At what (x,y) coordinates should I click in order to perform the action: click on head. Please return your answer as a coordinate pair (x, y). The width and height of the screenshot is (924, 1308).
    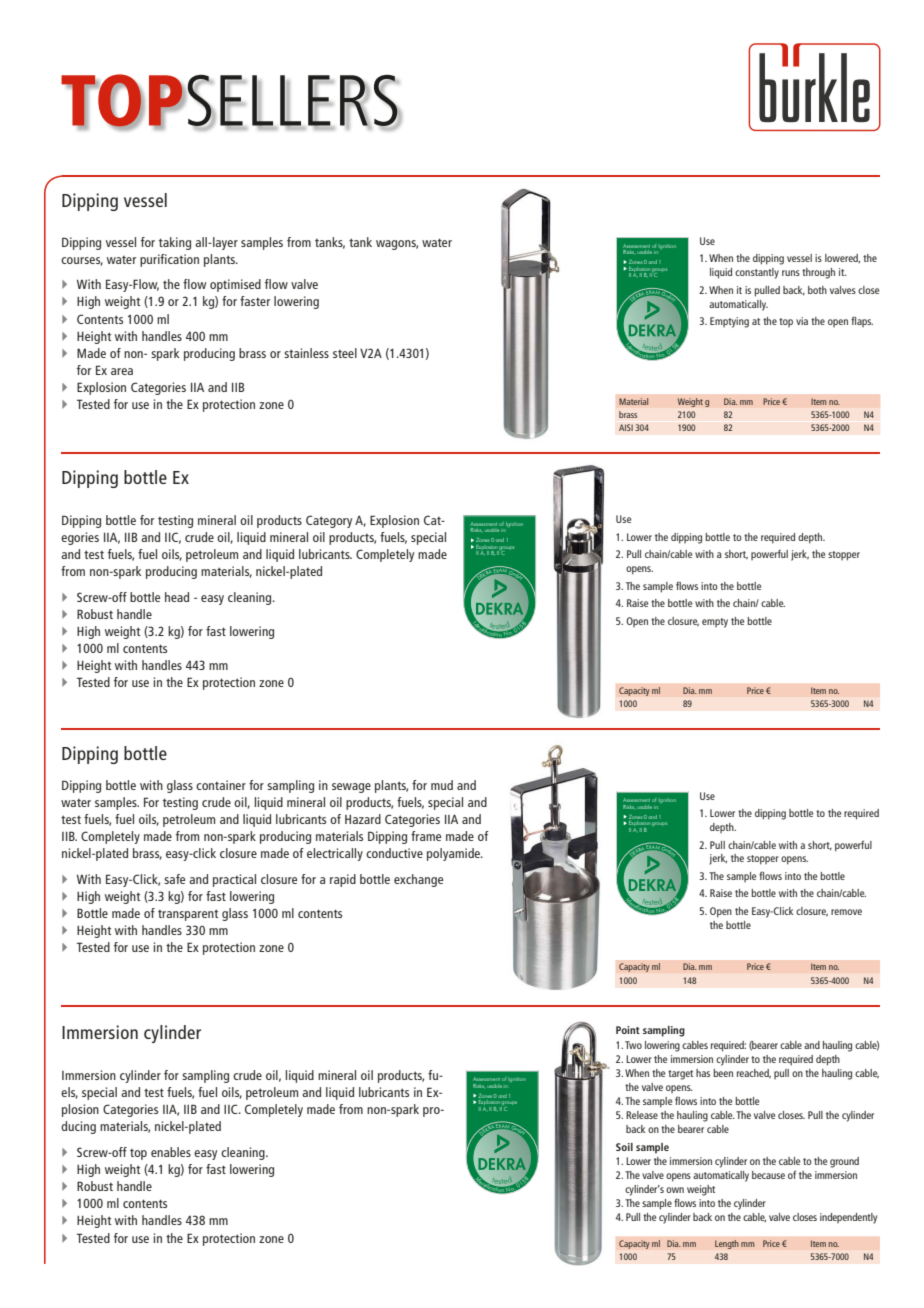
    Looking at the image, I should click on (177, 597).
